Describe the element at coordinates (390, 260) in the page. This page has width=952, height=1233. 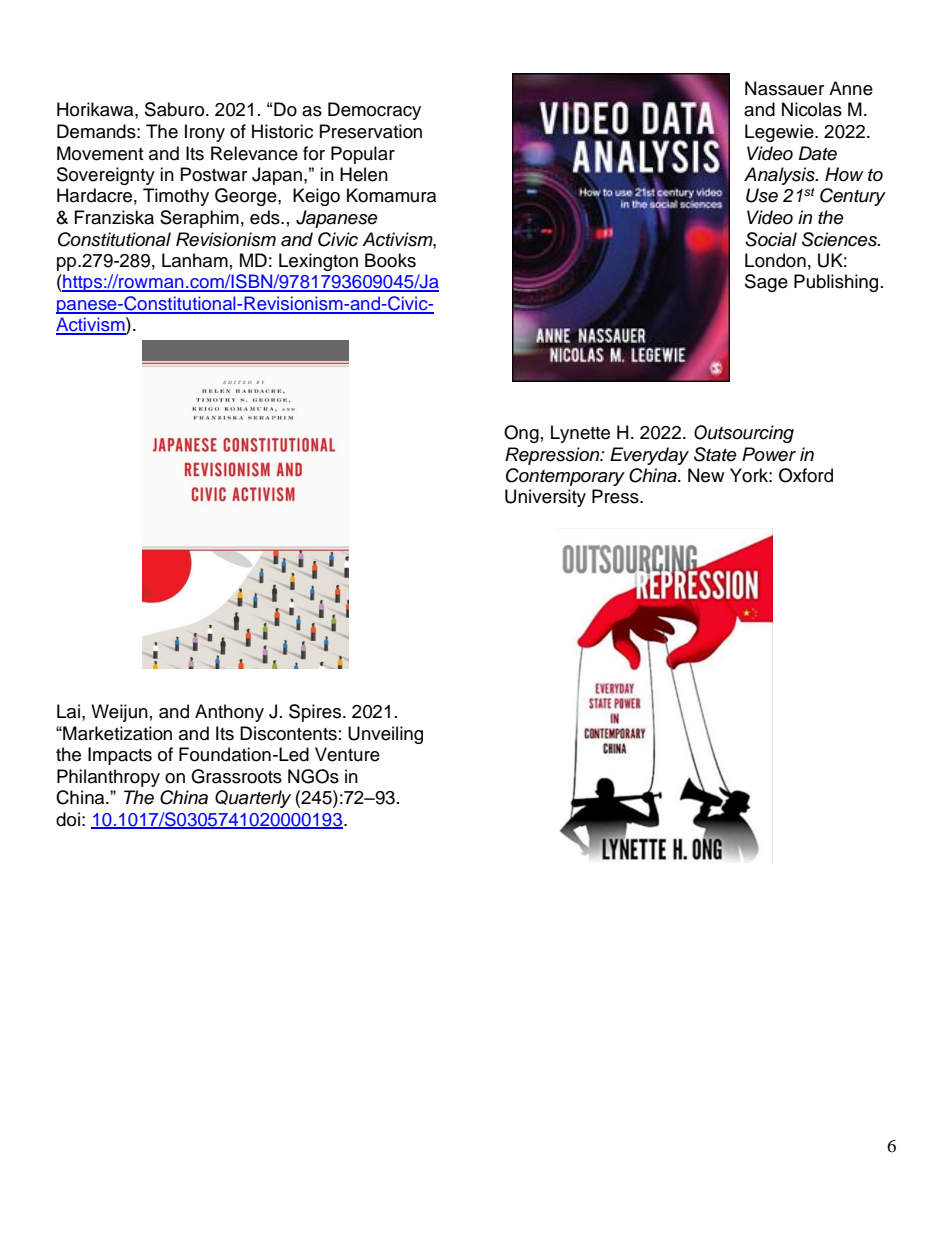
I see `Books` at that location.
